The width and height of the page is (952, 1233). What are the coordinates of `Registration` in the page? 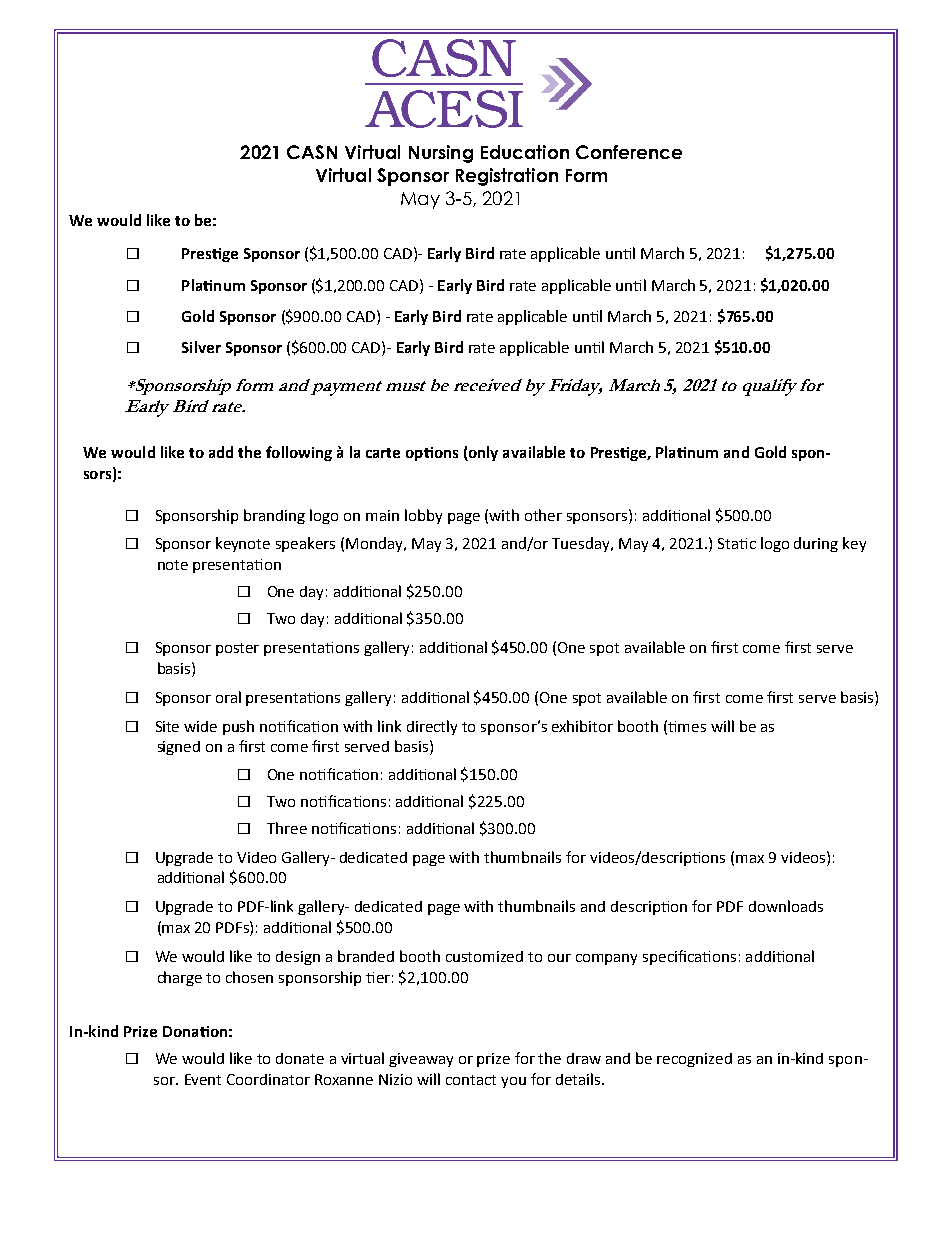 It's located at (507, 177).
